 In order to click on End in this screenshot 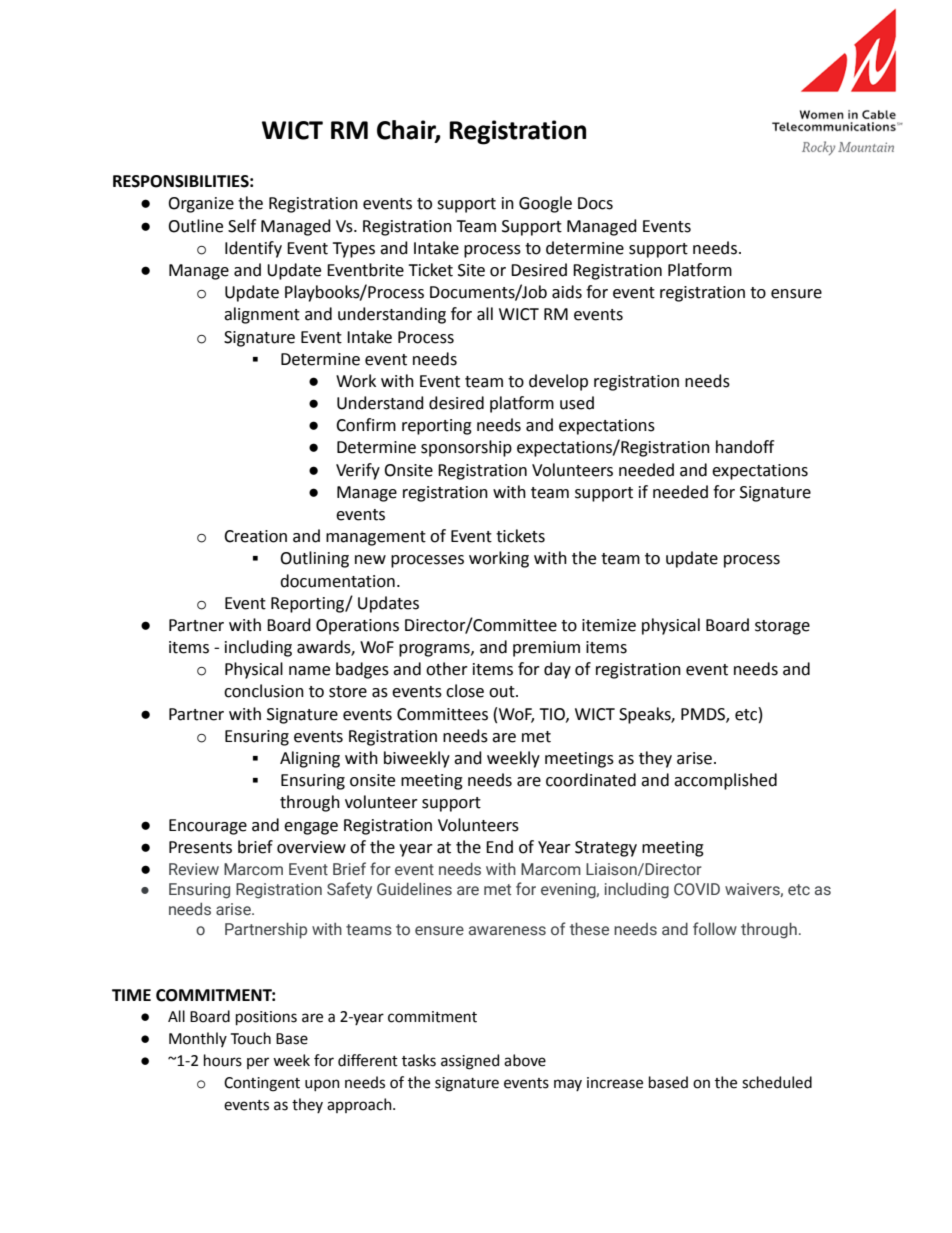, I will do `click(499, 847)`.
